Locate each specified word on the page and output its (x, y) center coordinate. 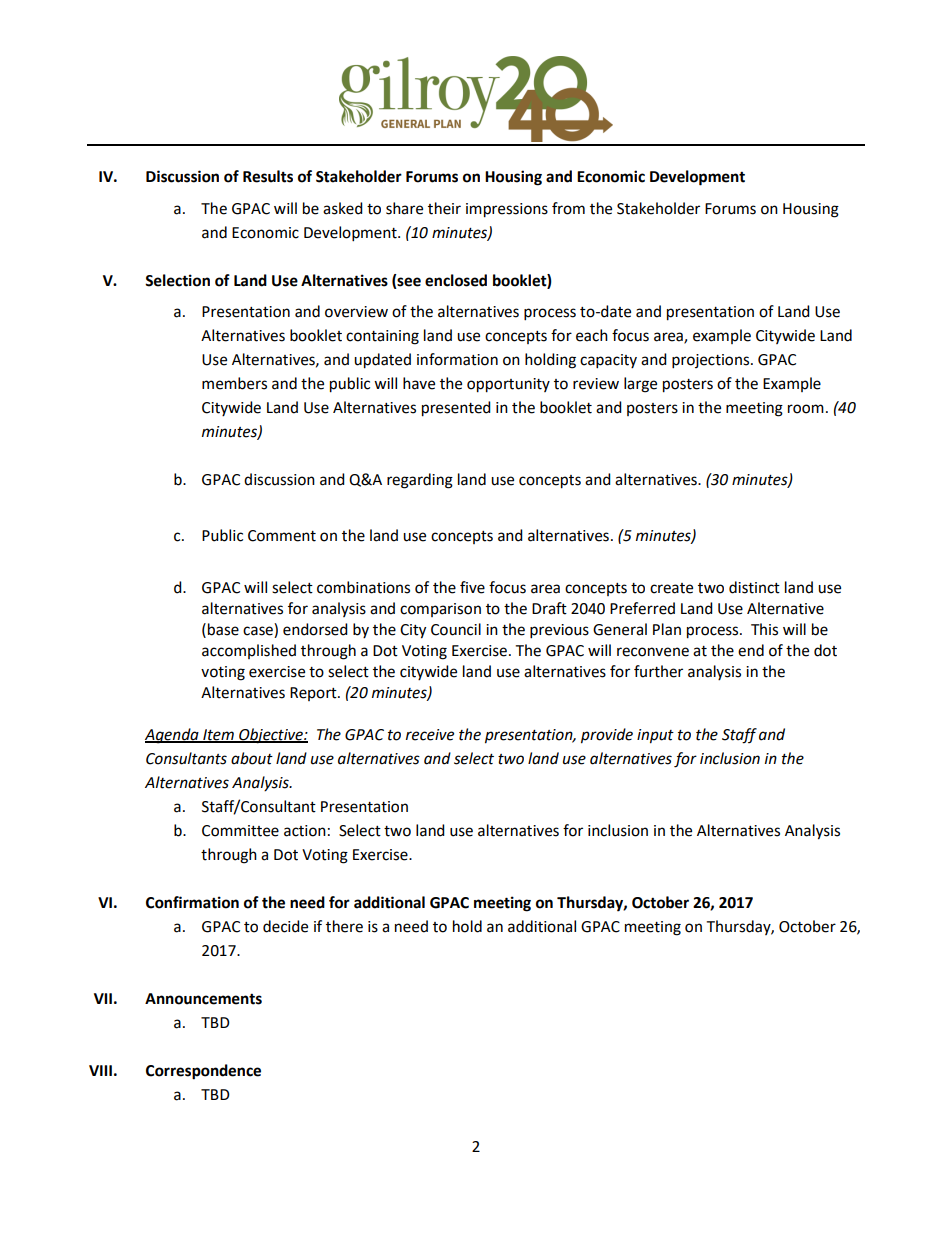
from (568, 208)
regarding (420, 481)
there (344, 926)
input (655, 736)
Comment (282, 536)
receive (430, 735)
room (806, 409)
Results (268, 176)
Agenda (173, 736)
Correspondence (203, 1072)
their (444, 208)
